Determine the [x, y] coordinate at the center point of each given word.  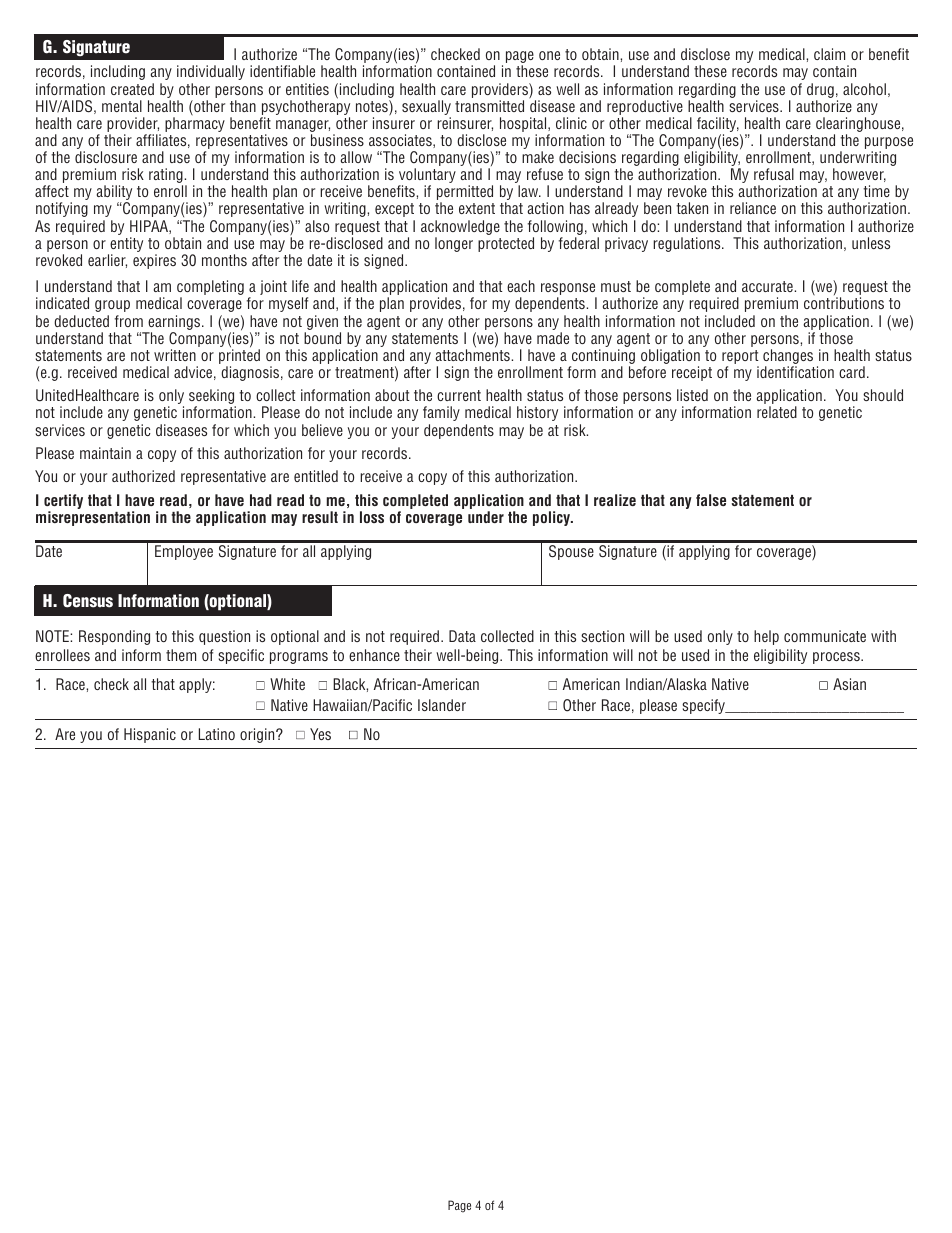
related [777, 412]
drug [820, 92]
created [132, 89]
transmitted [489, 106]
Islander [442, 705]
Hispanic [150, 735]
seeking [212, 398]
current [459, 395]
